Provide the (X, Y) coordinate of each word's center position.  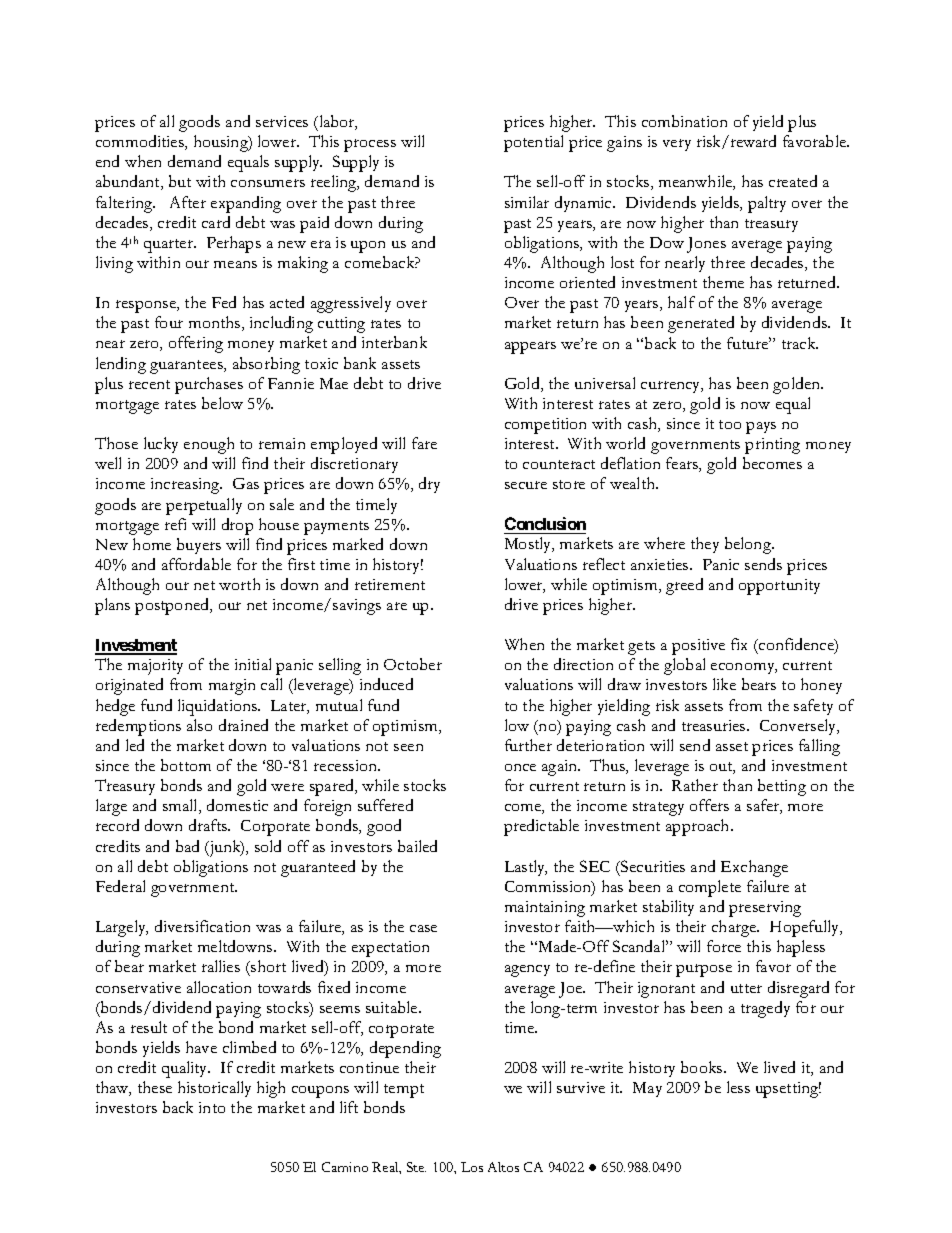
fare (424, 443)
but (180, 181)
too (730, 424)
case (423, 928)
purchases (209, 385)
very (677, 145)
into (212, 1107)
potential (533, 143)
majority (155, 667)
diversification (202, 926)
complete (710, 888)
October (413, 664)
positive (698, 647)
